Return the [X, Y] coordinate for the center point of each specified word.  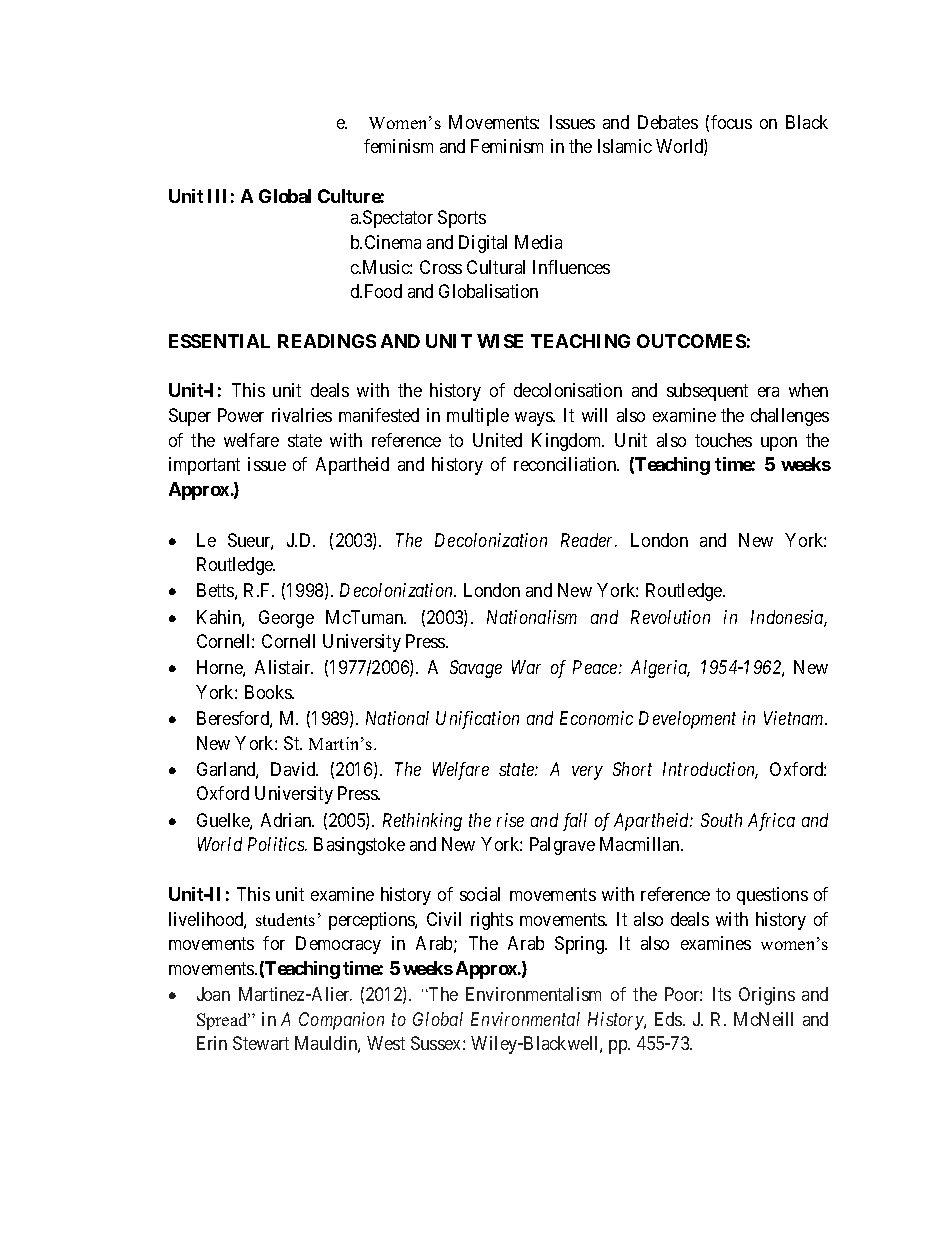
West [386, 1043]
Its [722, 994]
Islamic [625, 146]
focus [731, 122]
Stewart [261, 1043]
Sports [462, 219]
